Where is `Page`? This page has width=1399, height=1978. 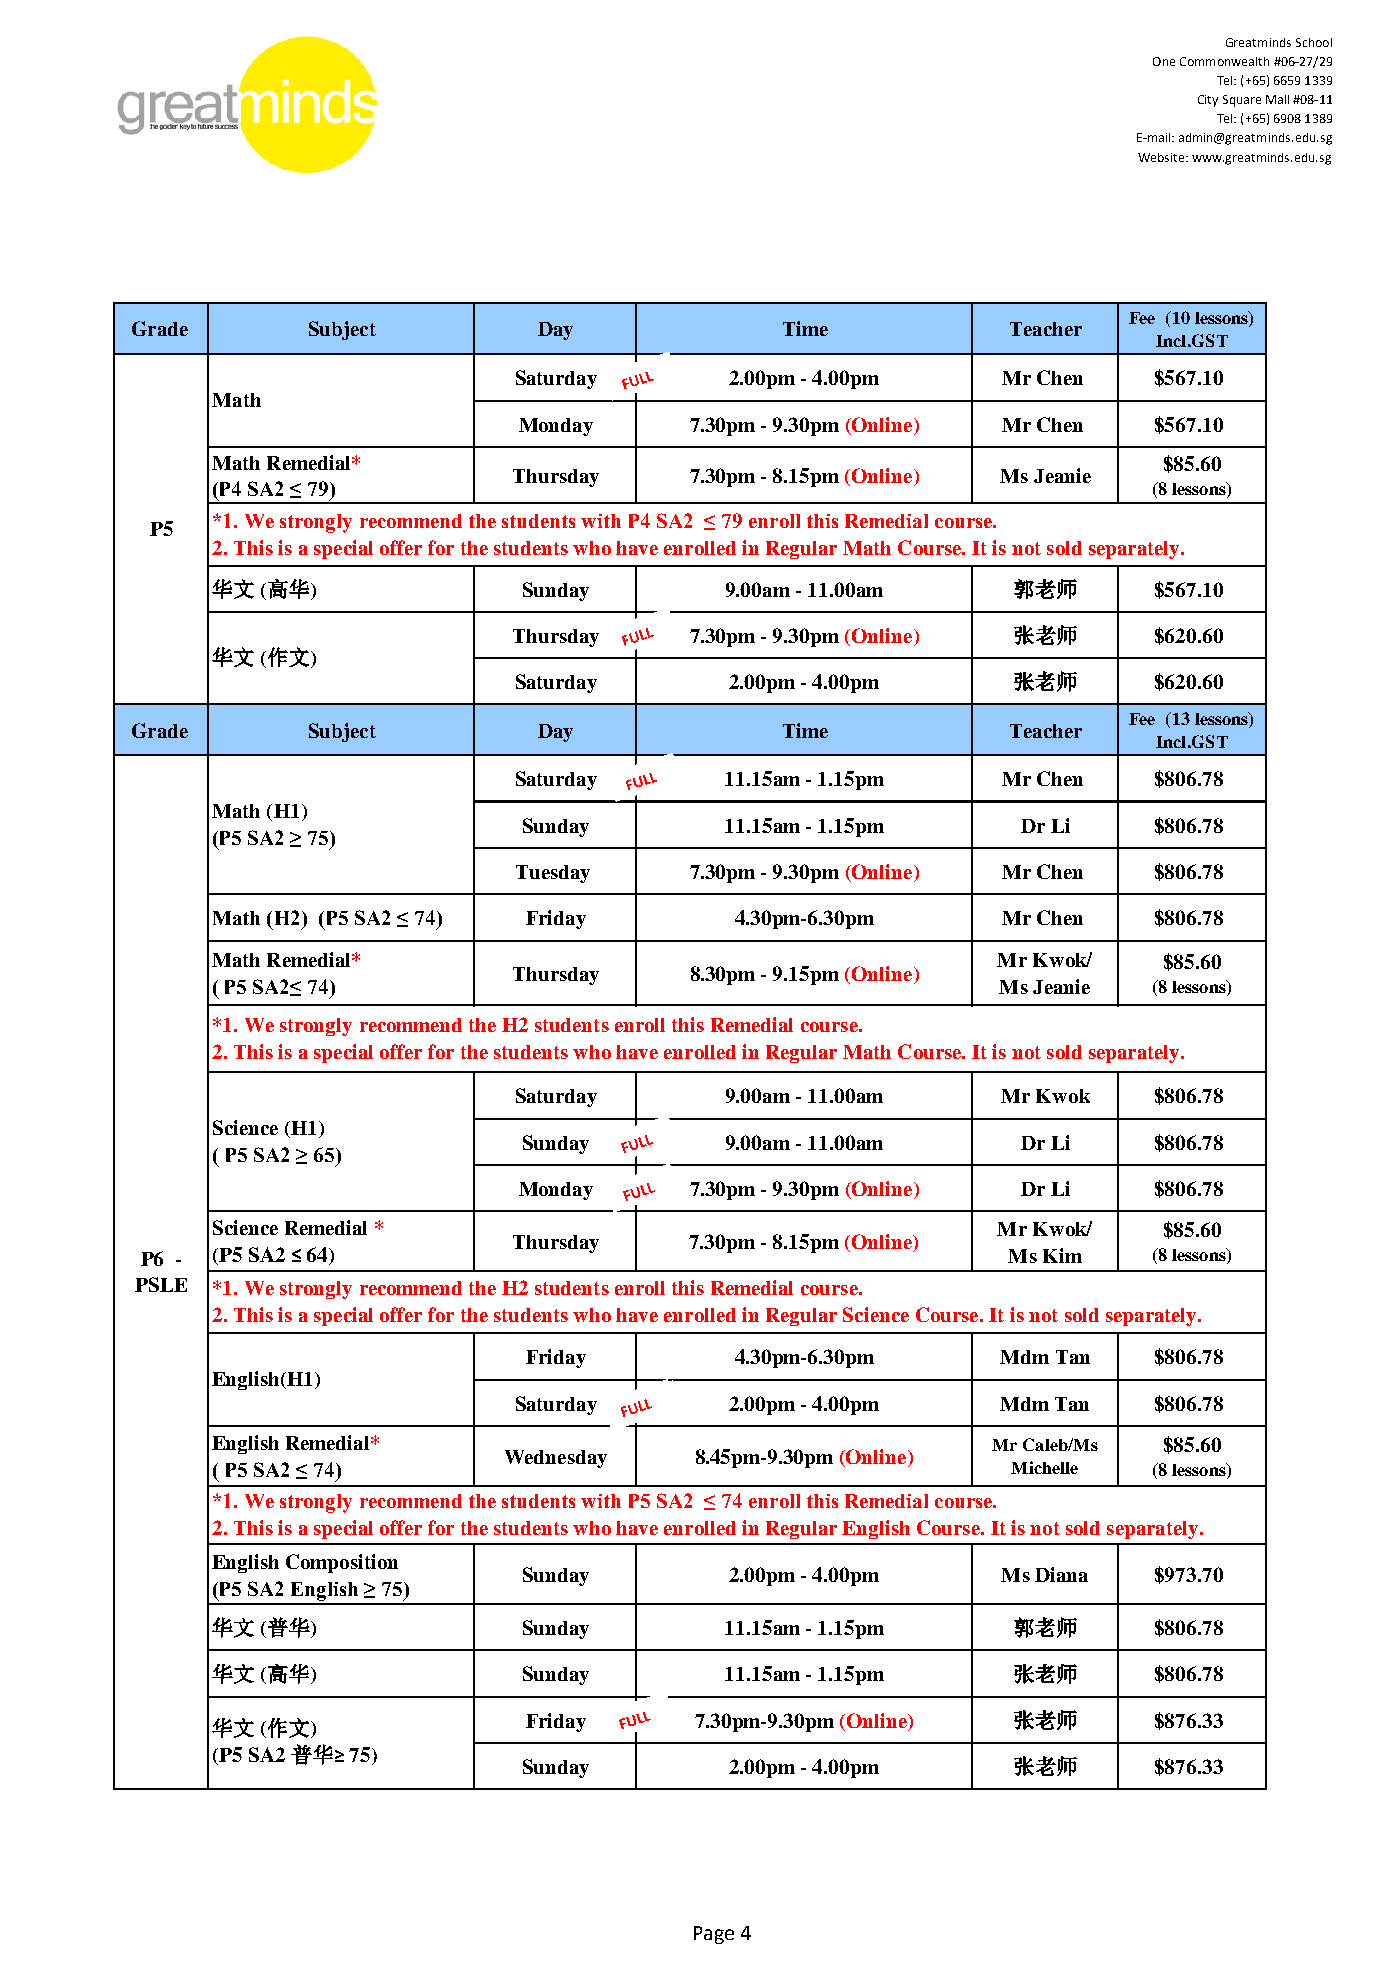
Page is located at coordinates (714, 1935).
